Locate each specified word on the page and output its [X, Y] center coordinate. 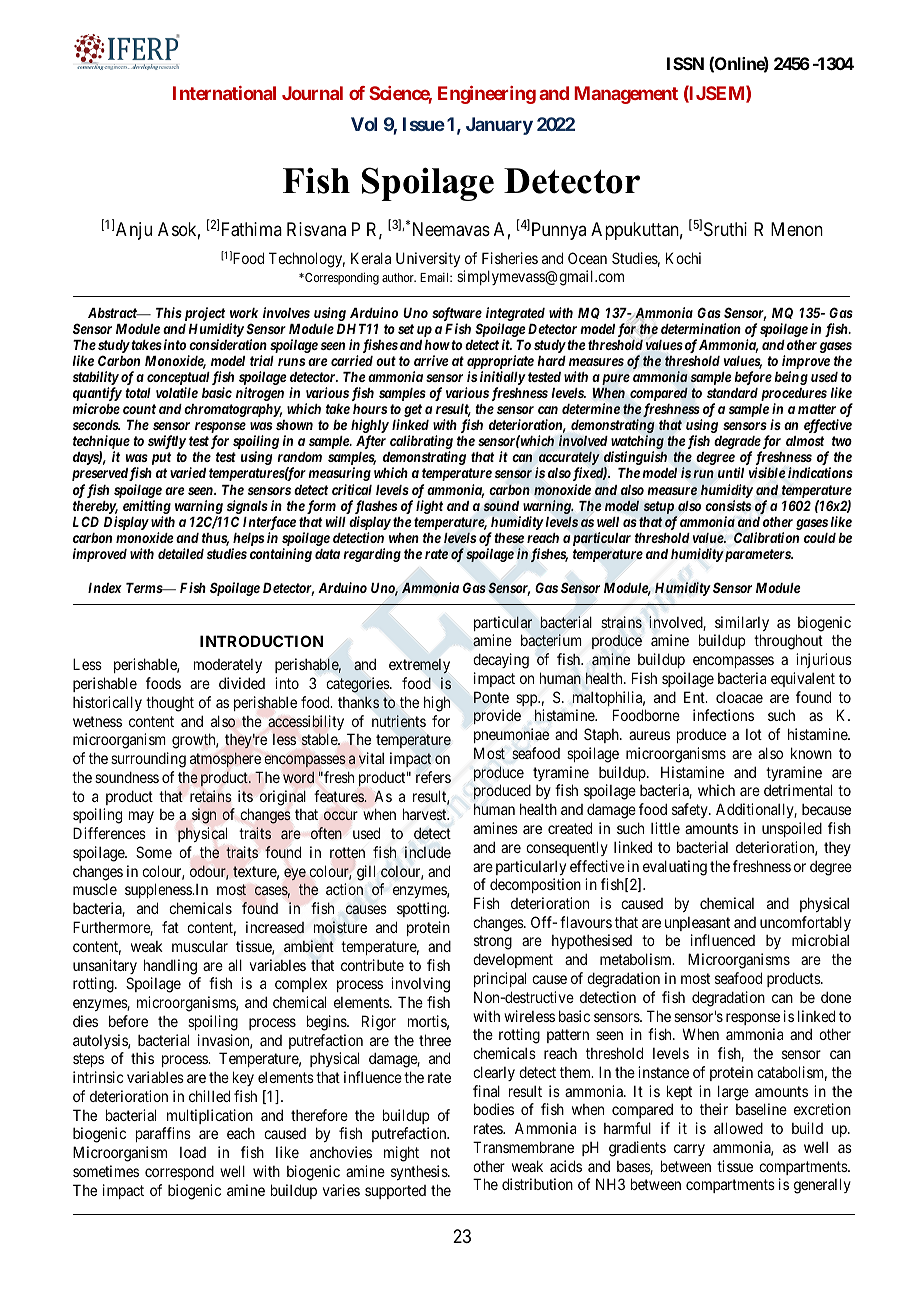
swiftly [167, 442]
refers [433, 777]
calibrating [421, 443]
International [224, 93]
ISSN [685, 63]
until [731, 472]
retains [211, 796]
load [193, 1152]
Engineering [487, 95]
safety [691, 810]
